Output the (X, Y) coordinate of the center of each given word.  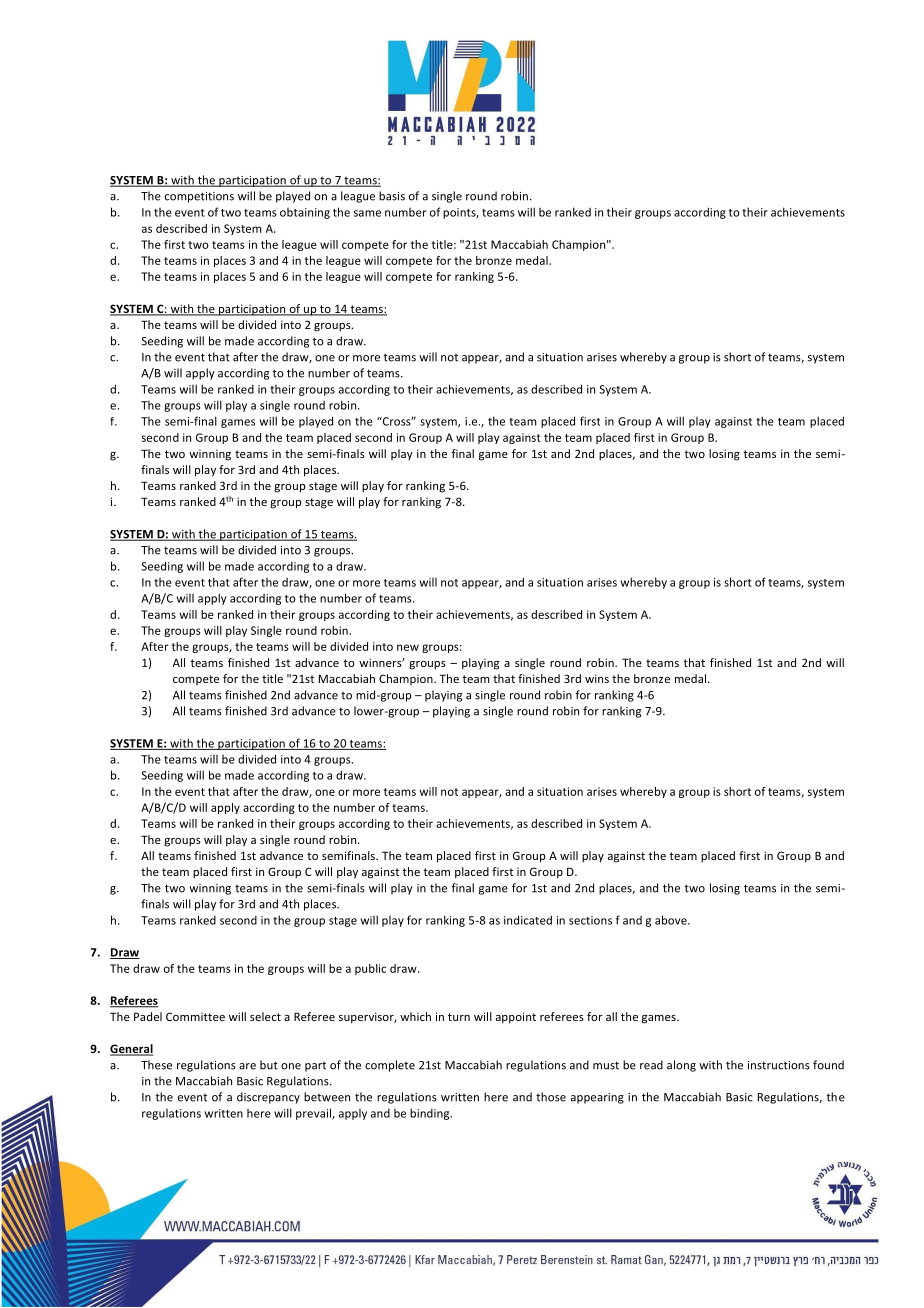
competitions (199, 197)
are (247, 1066)
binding (431, 1114)
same (367, 213)
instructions (779, 1065)
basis (392, 196)
